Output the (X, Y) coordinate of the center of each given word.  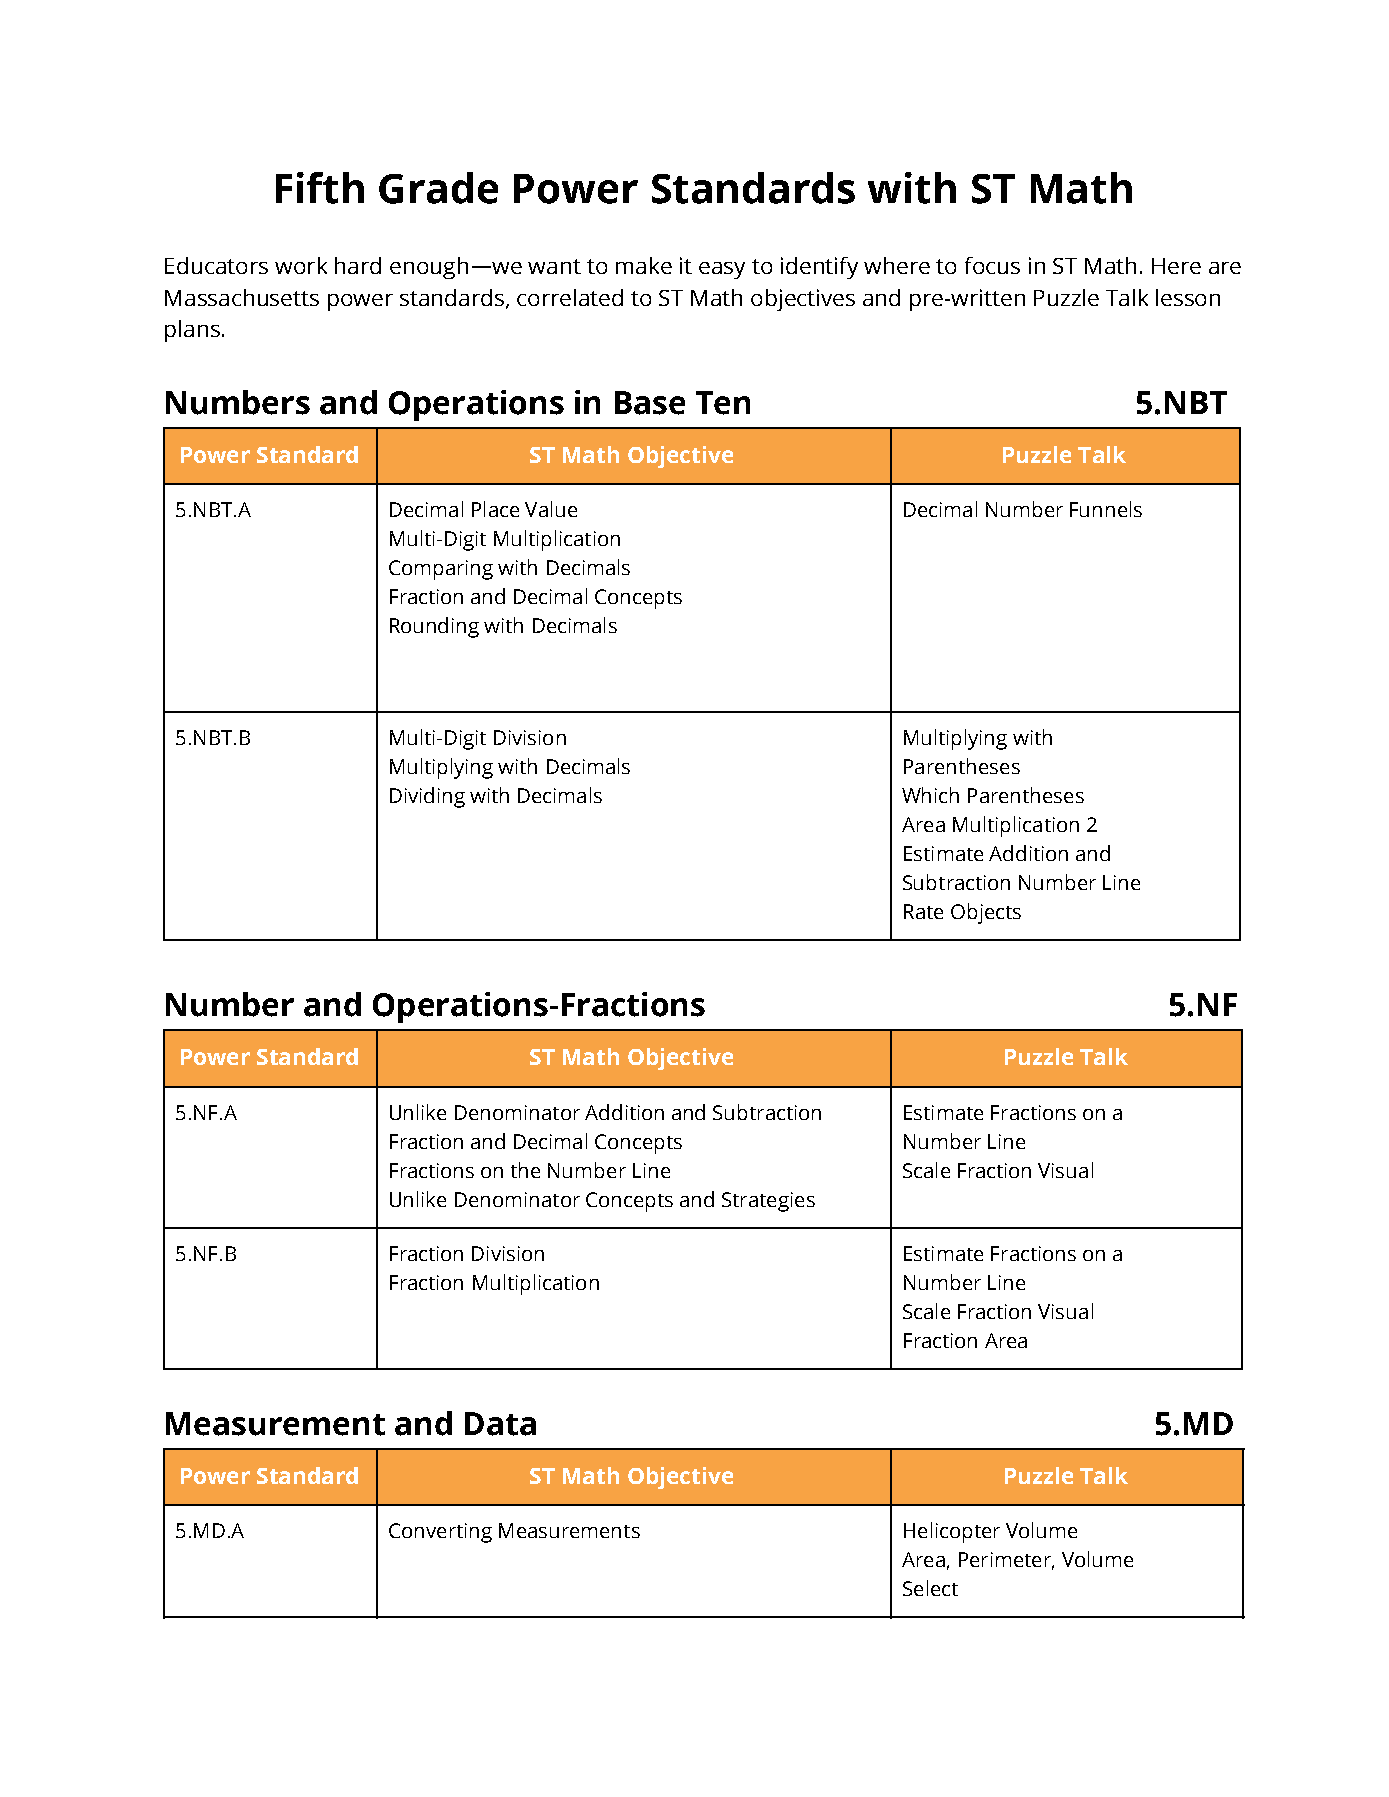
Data (500, 1424)
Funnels (1106, 509)
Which (930, 795)
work (301, 265)
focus (992, 265)
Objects (986, 913)
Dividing (427, 797)
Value (551, 509)
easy (722, 270)
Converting (440, 1533)
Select (930, 1588)
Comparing (441, 570)
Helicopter (952, 1532)
